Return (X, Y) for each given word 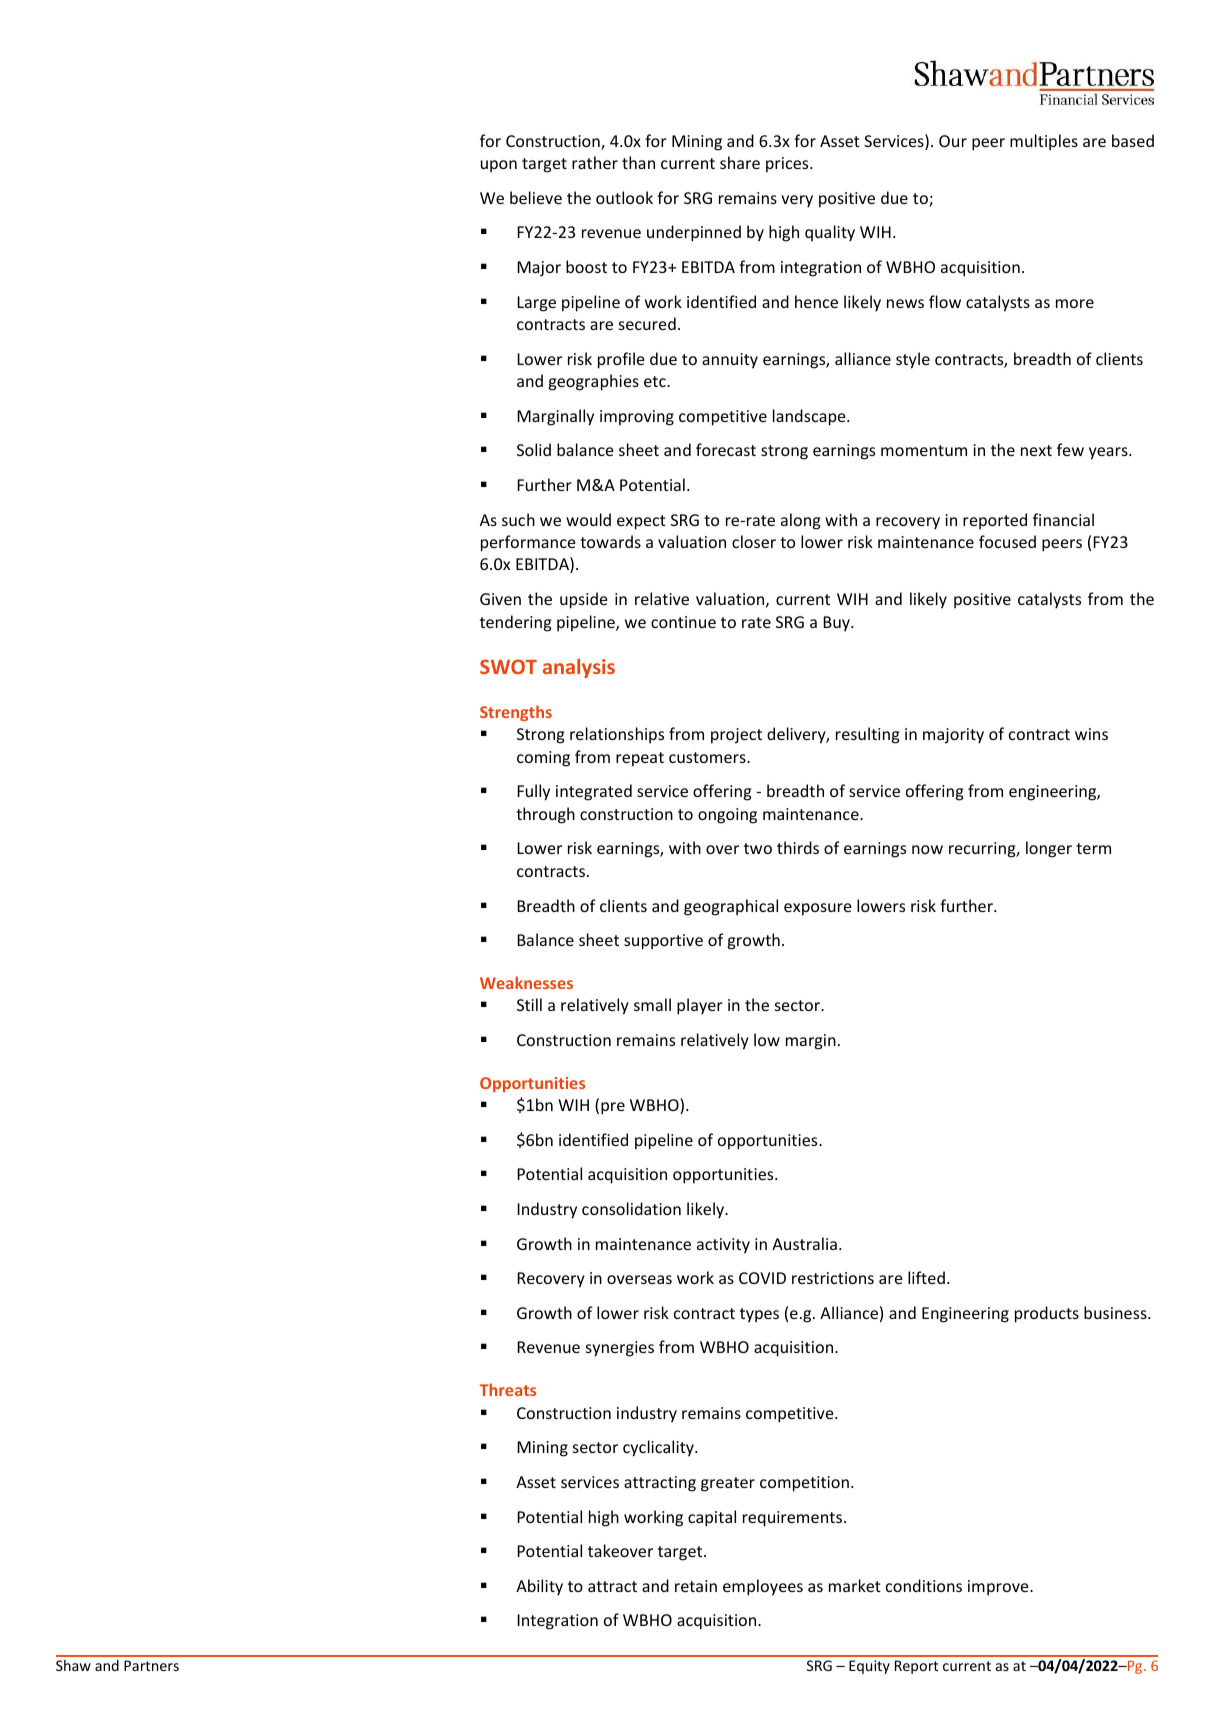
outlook (624, 197)
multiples (1044, 142)
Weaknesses (526, 982)
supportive (663, 942)
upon (499, 166)
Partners (151, 1665)
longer (1049, 849)
